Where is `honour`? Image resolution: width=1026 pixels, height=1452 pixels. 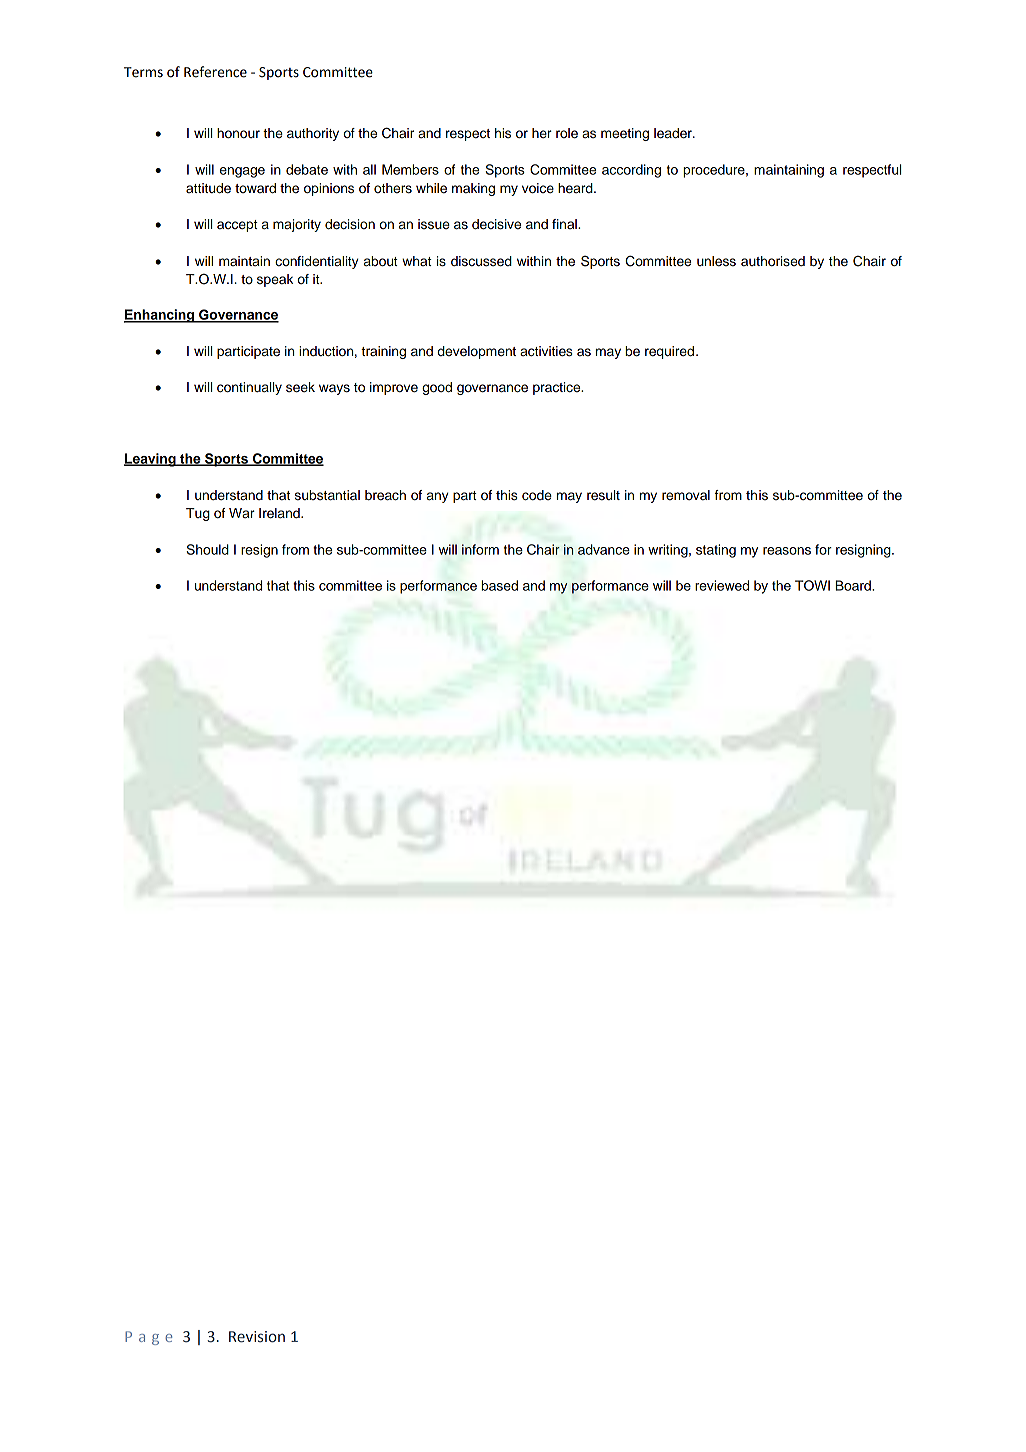 honour is located at coordinates (238, 133).
